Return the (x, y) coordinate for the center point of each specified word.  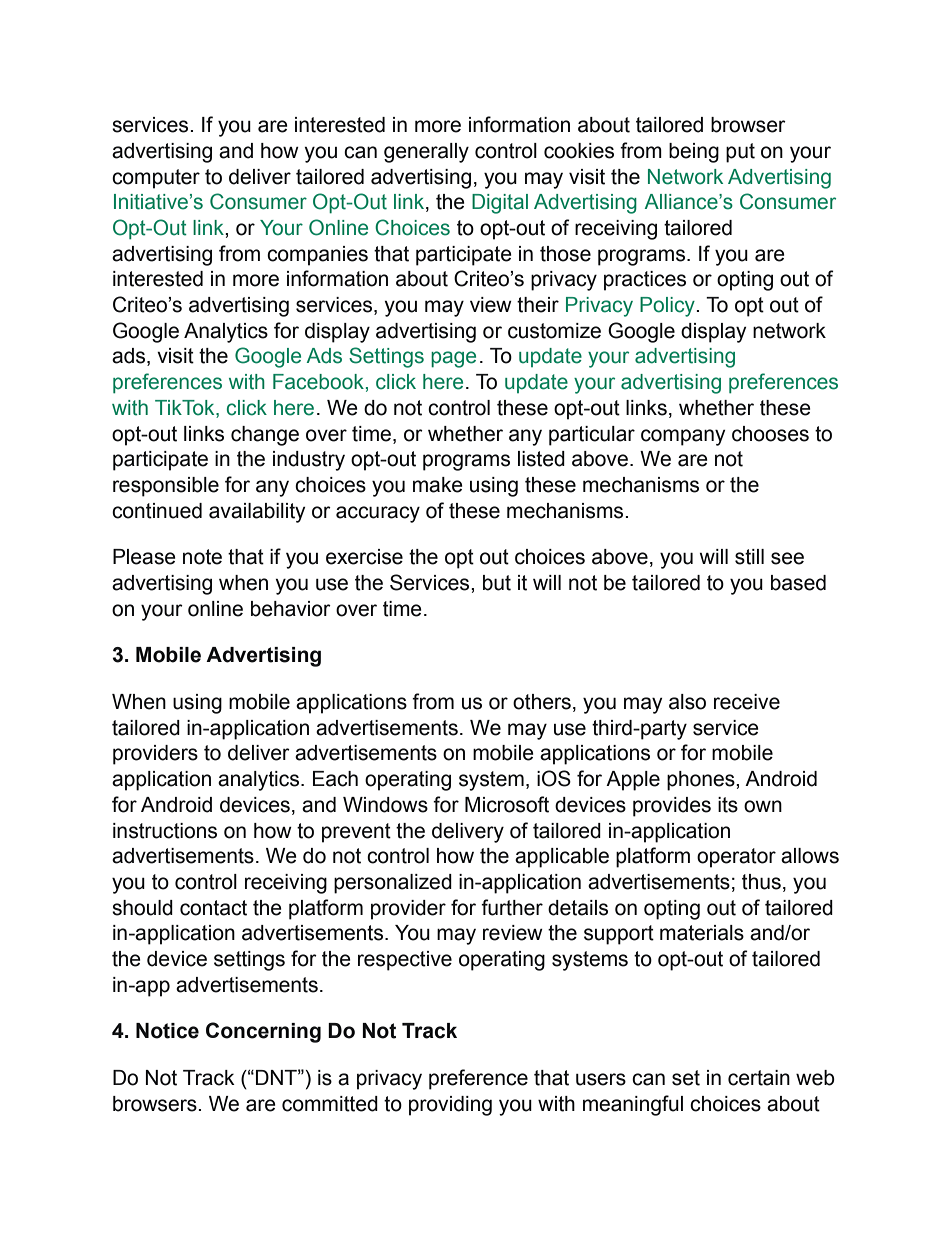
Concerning (263, 1032)
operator (736, 858)
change (265, 436)
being (694, 153)
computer (156, 179)
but (497, 583)
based (798, 583)
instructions (165, 831)
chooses (770, 434)
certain (759, 1078)
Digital (500, 204)
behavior (291, 609)
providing (450, 1106)
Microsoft (507, 804)
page (453, 359)
